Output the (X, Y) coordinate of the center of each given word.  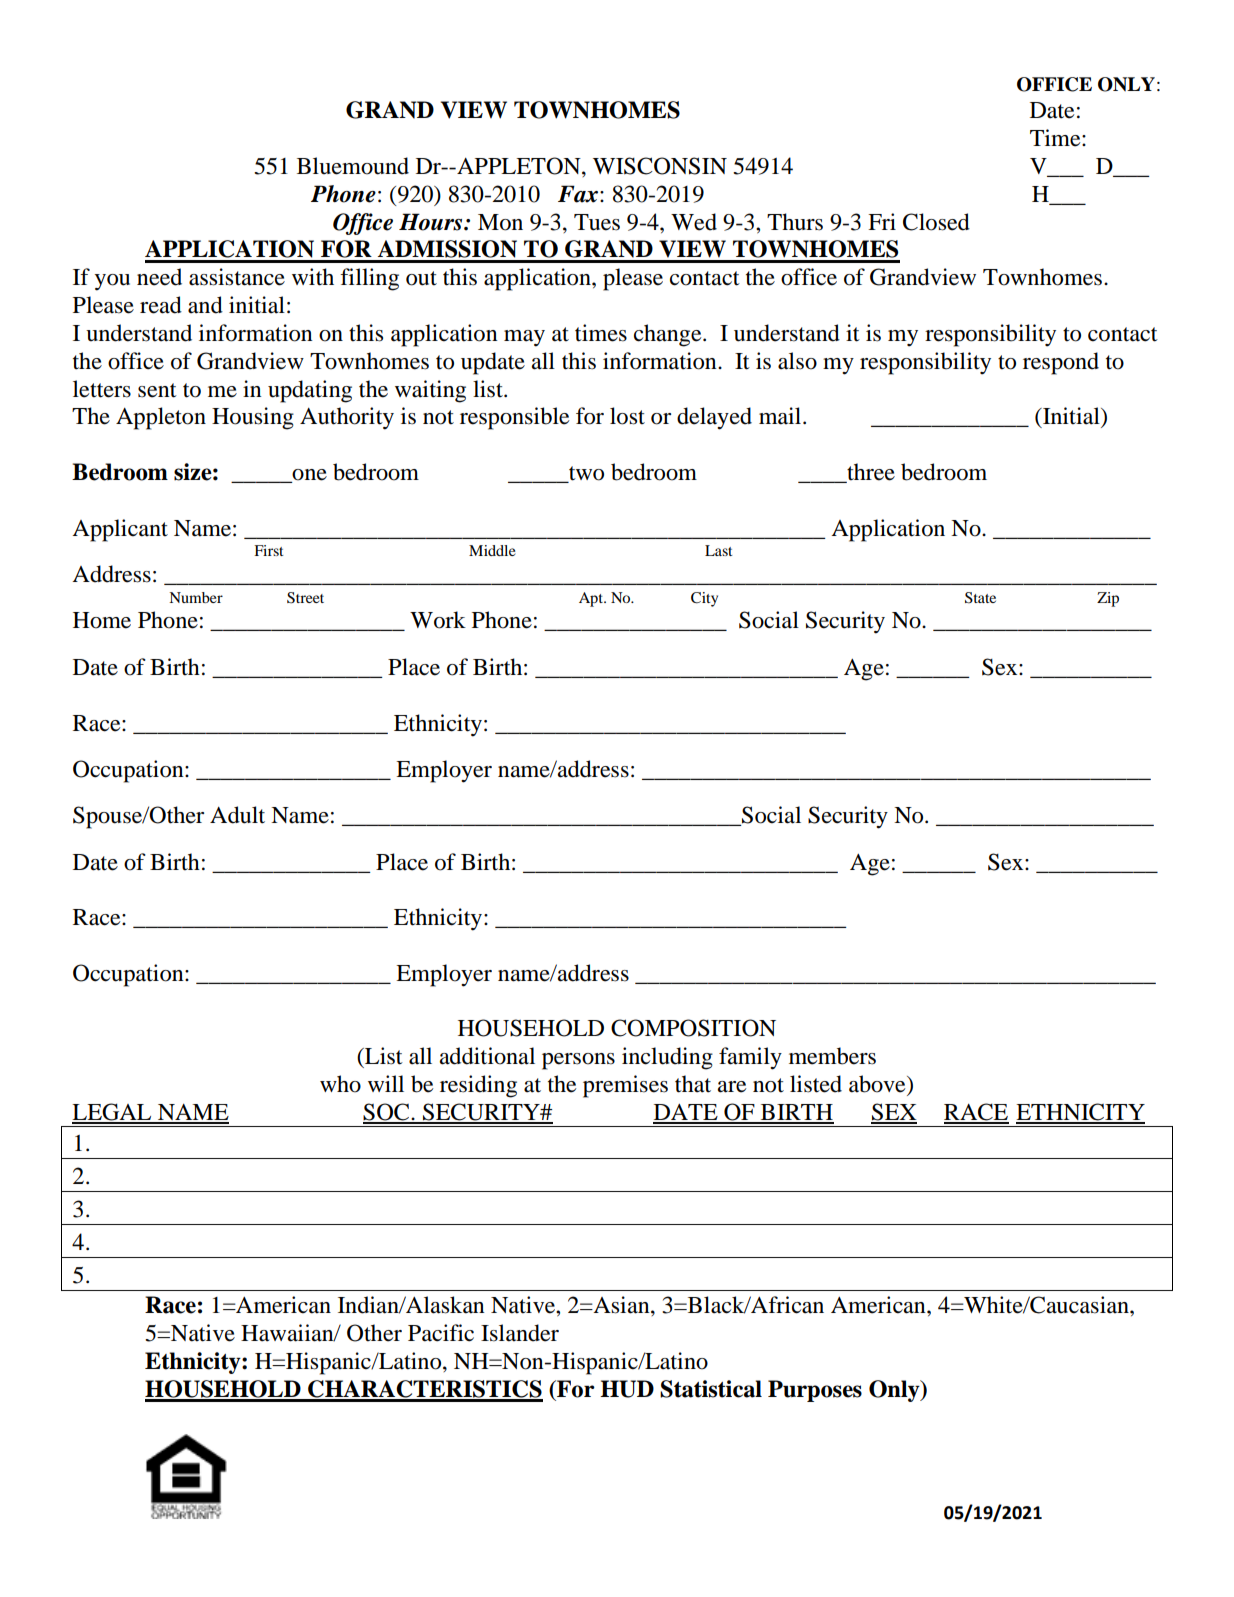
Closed (936, 222)
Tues (597, 222)
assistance (237, 277)
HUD (627, 1389)
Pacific (441, 1333)
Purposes (815, 1391)
